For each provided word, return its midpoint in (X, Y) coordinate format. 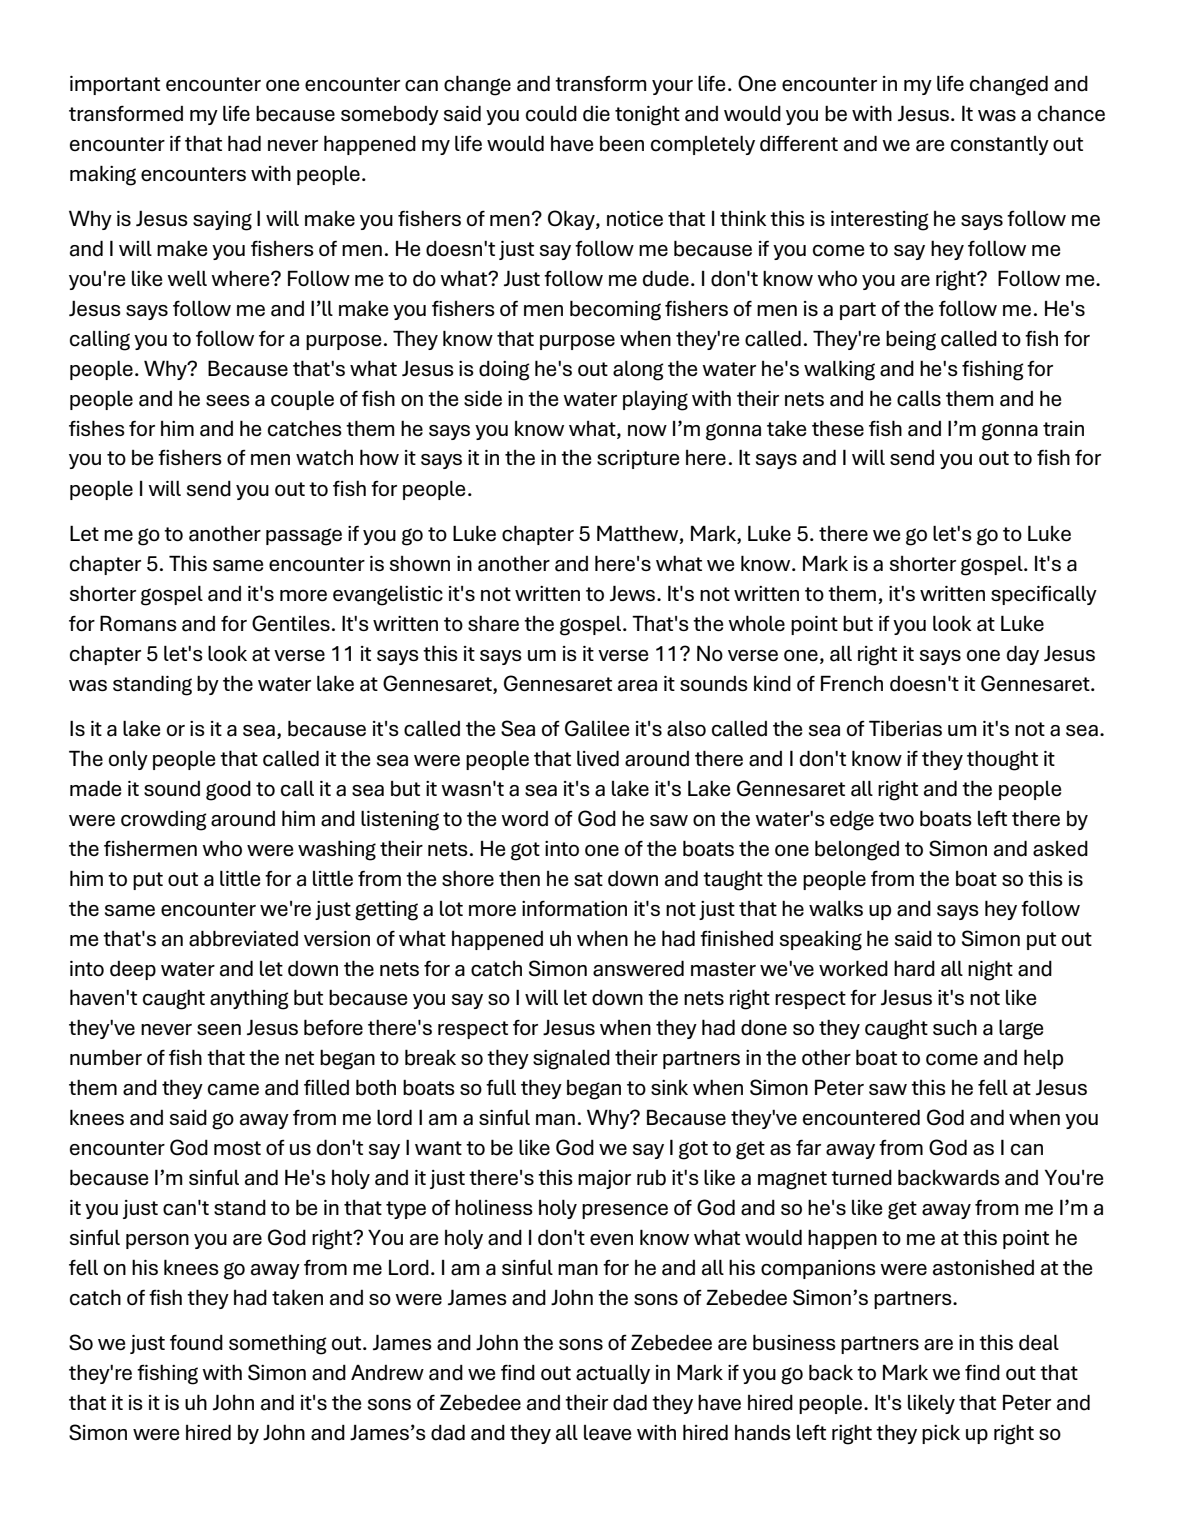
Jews (634, 593)
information (574, 908)
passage (304, 537)
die (596, 114)
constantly (1000, 145)
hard (914, 968)
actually (613, 1374)
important (115, 85)
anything (249, 999)
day (1023, 655)
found (196, 1342)
